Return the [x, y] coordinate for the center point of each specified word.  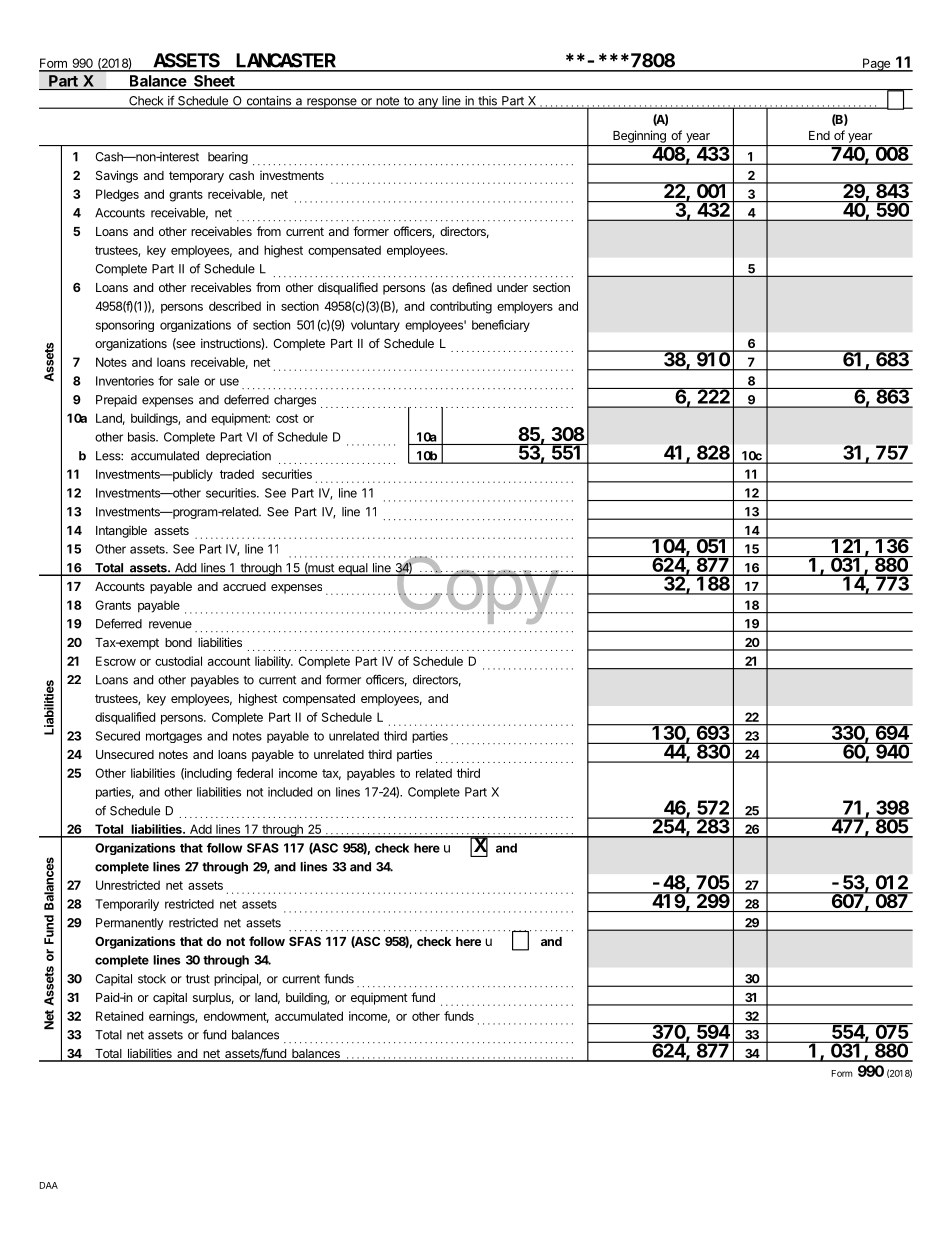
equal [353, 569]
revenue [170, 625]
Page [876, 65]
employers [525, 307]
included [290, 792]
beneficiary [501, 326]
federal [254, 773]
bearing [228, 158]
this [487, 102]
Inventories [125, 381]
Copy [476, 590]
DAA [49, 1185]
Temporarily [127, 905]
